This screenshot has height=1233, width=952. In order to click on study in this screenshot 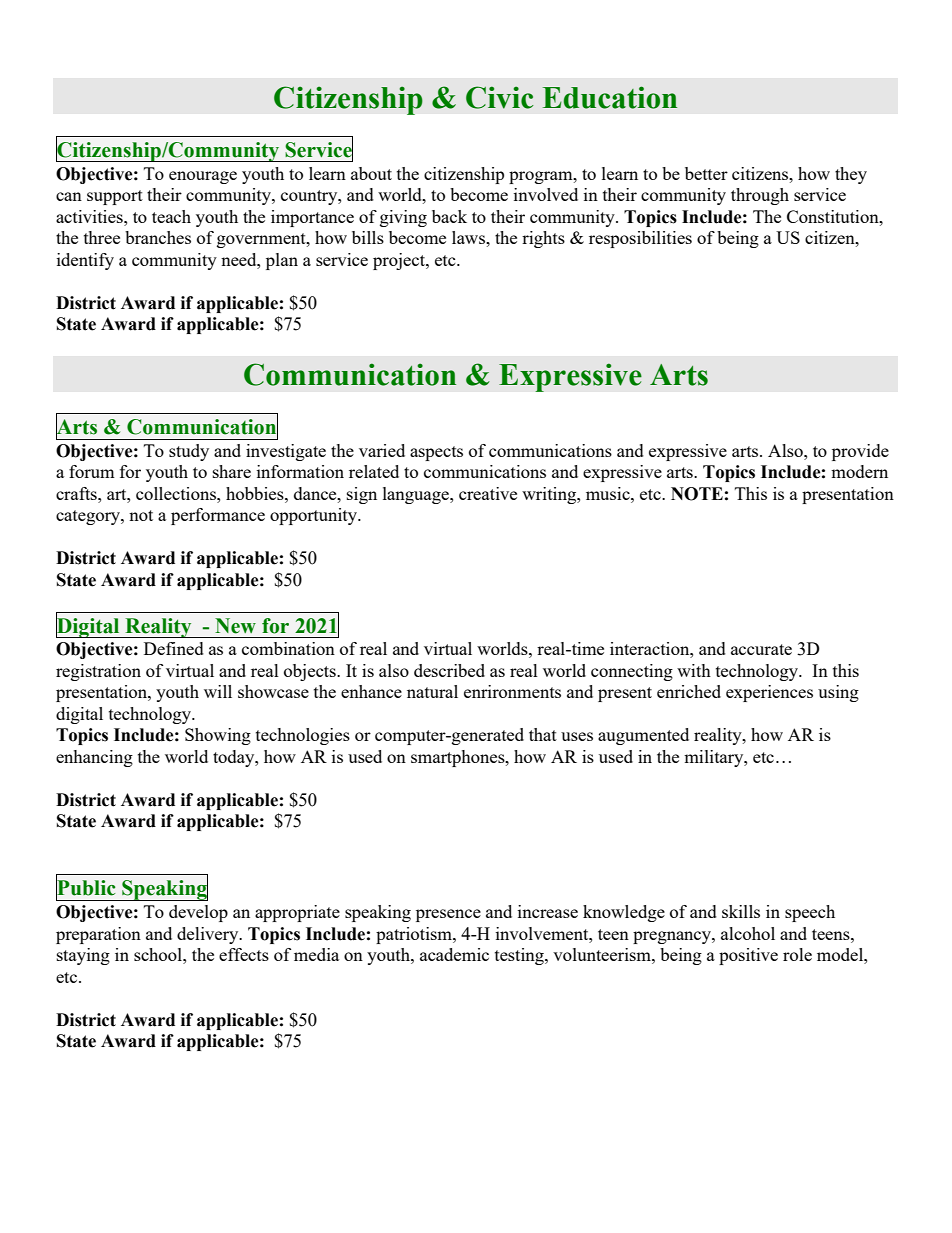, I will do `click(189, 452)`.
